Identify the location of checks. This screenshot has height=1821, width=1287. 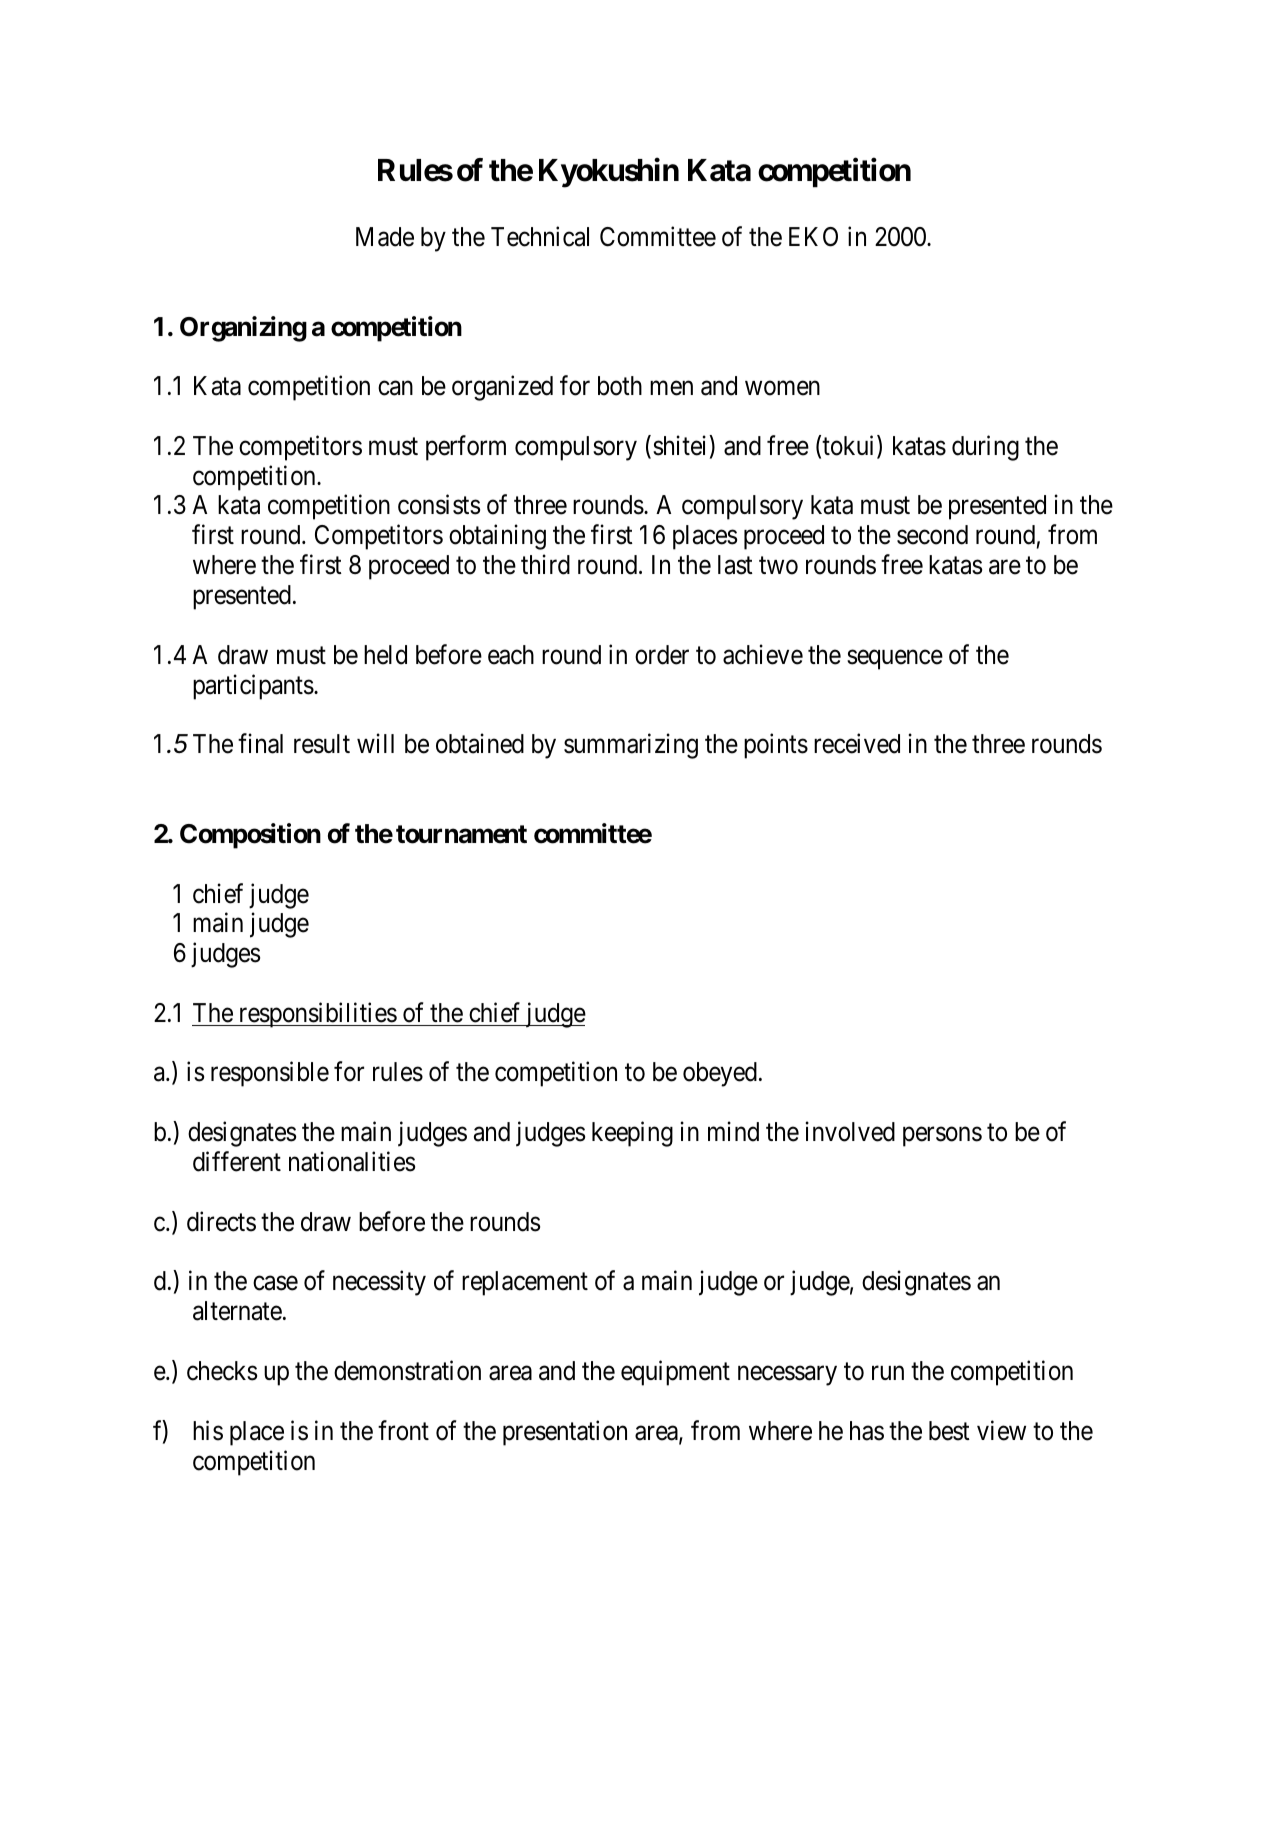
(222, 1371).
